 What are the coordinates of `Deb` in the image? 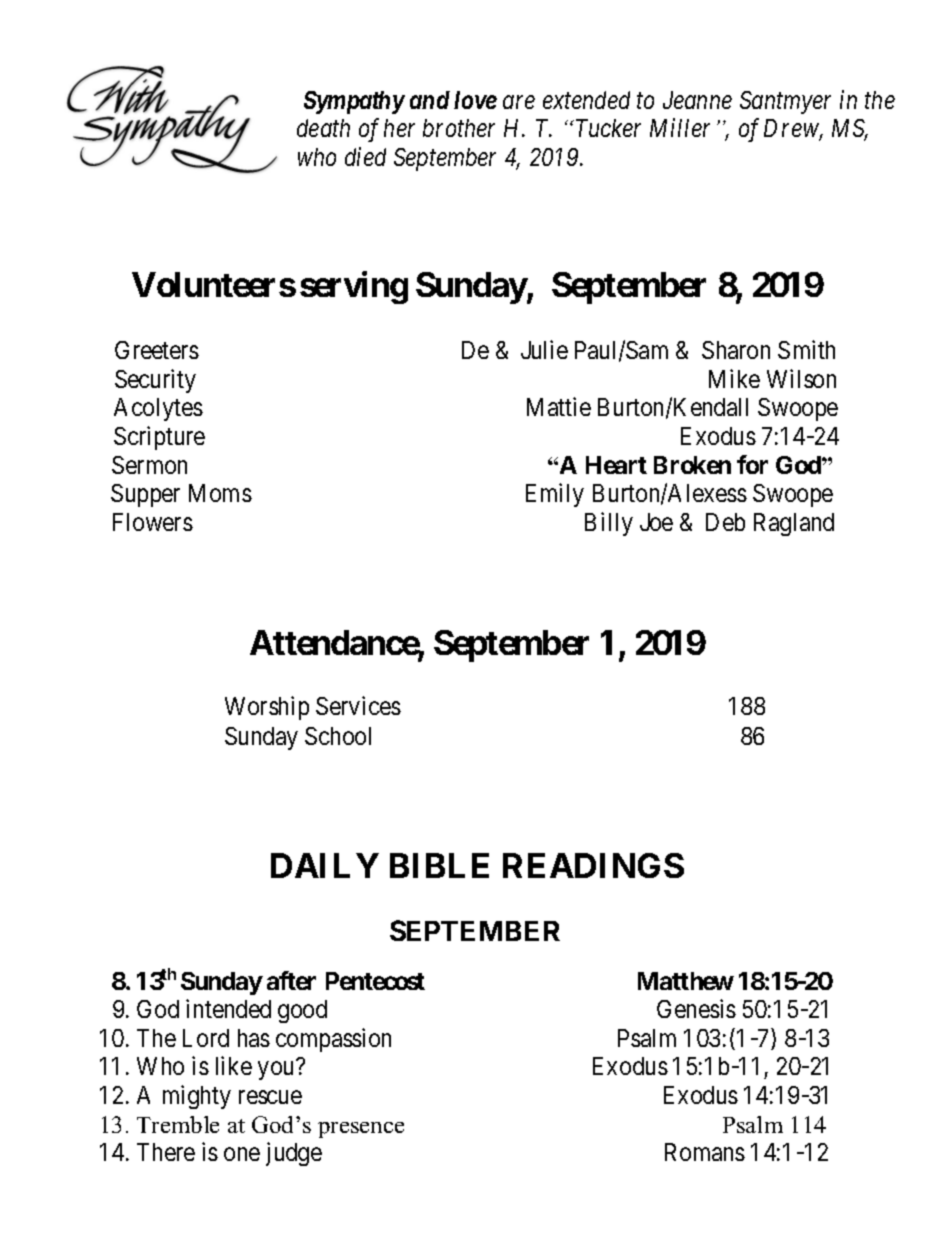 It's located at (725, 522).
